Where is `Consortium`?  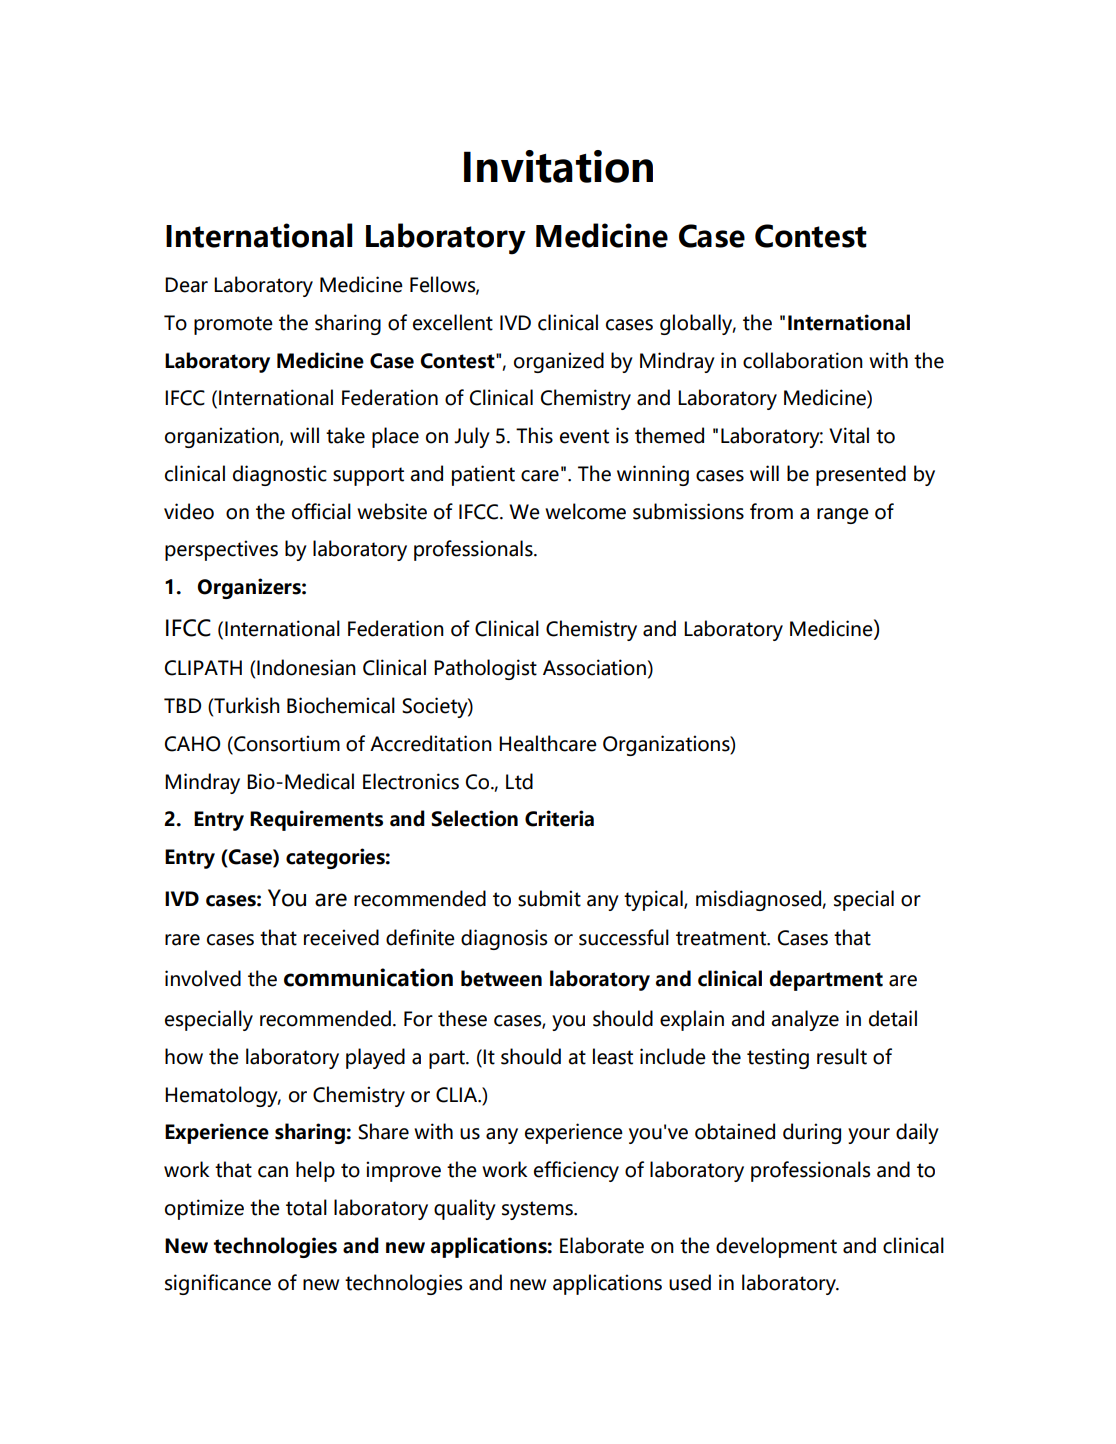 Consortium is located at coordinates (286, 743).
